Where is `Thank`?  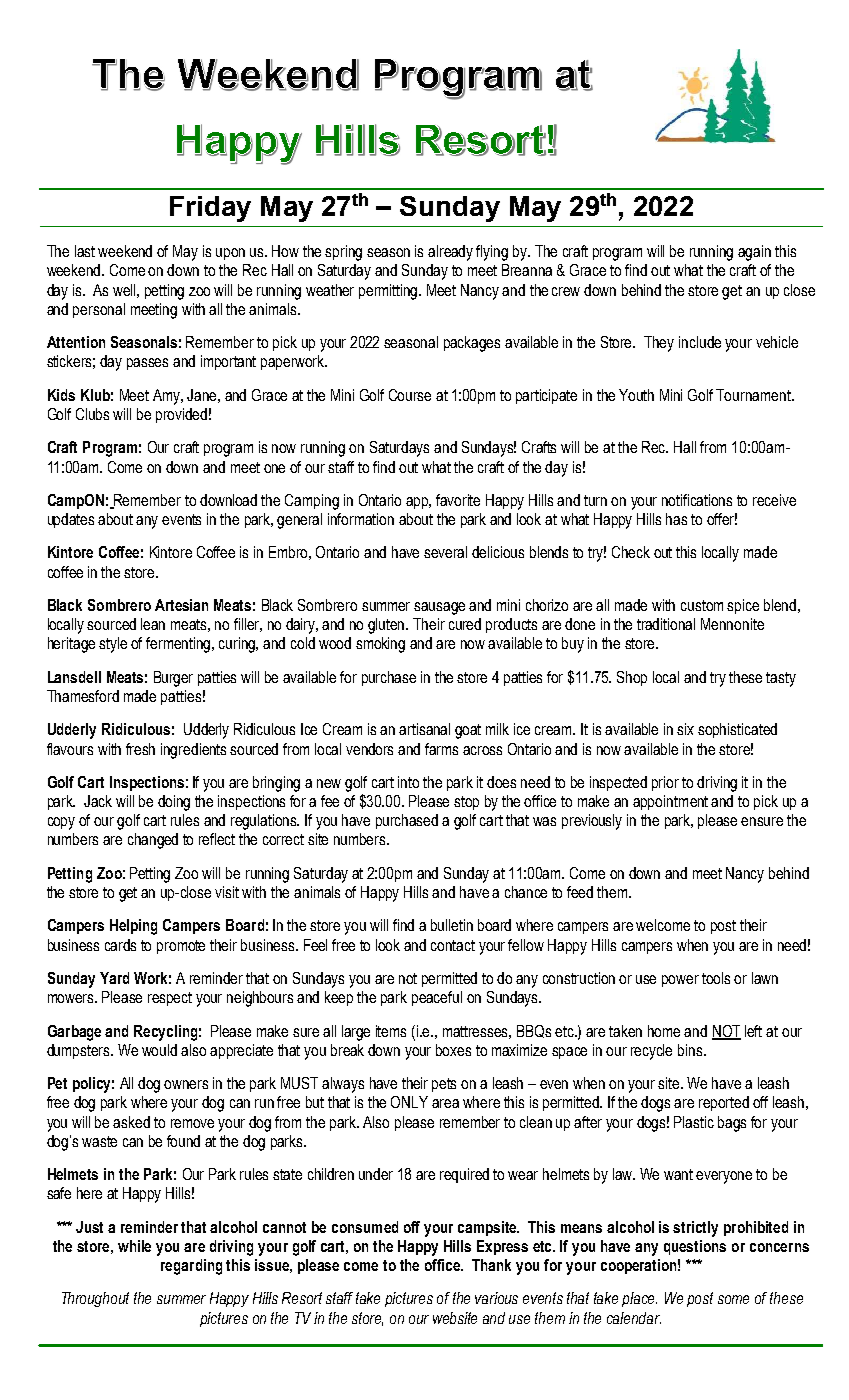 Thank is located at coordinates (491, 1265).
